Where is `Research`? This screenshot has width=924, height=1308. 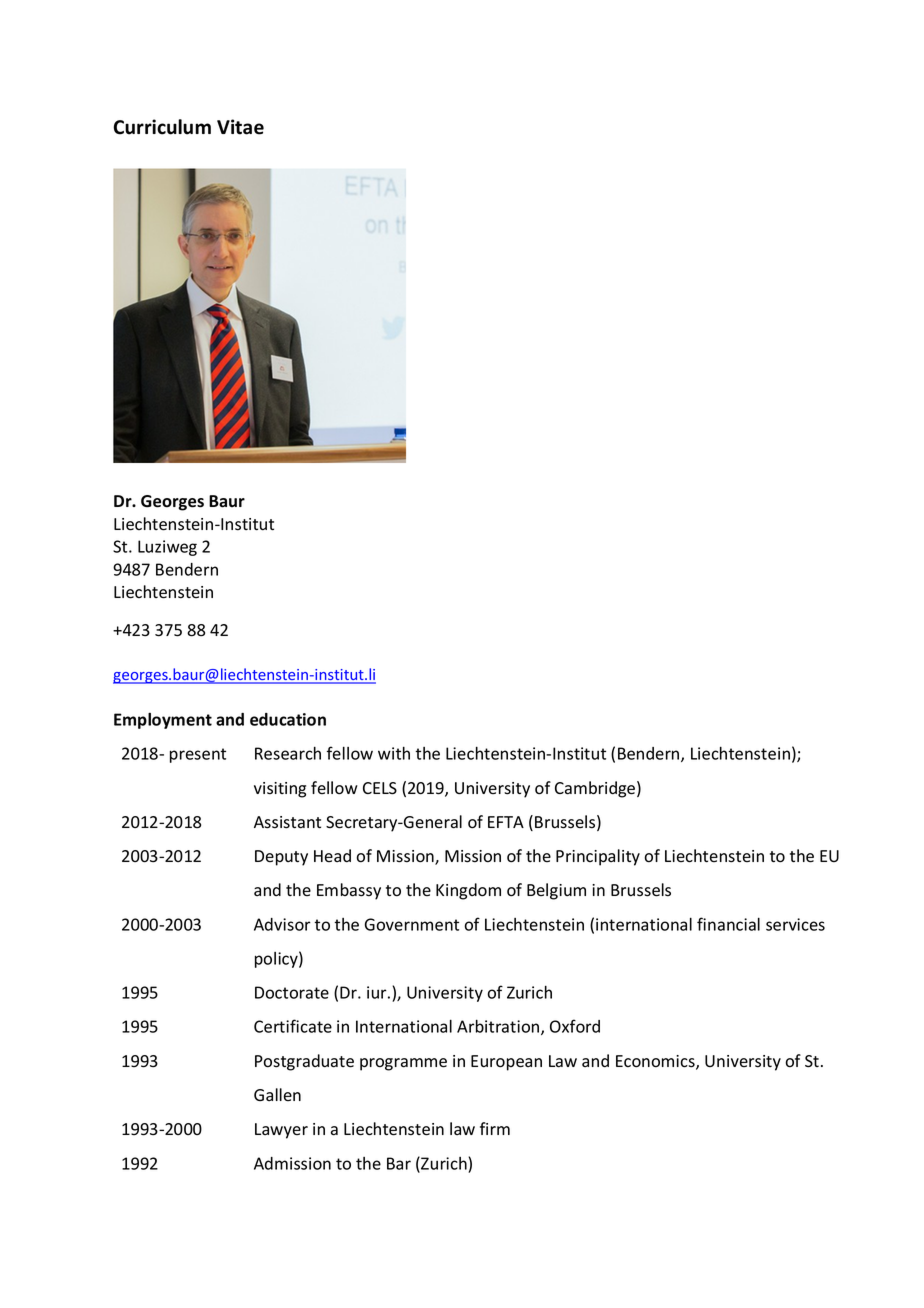
Research is located at coordinates (288, 753).
